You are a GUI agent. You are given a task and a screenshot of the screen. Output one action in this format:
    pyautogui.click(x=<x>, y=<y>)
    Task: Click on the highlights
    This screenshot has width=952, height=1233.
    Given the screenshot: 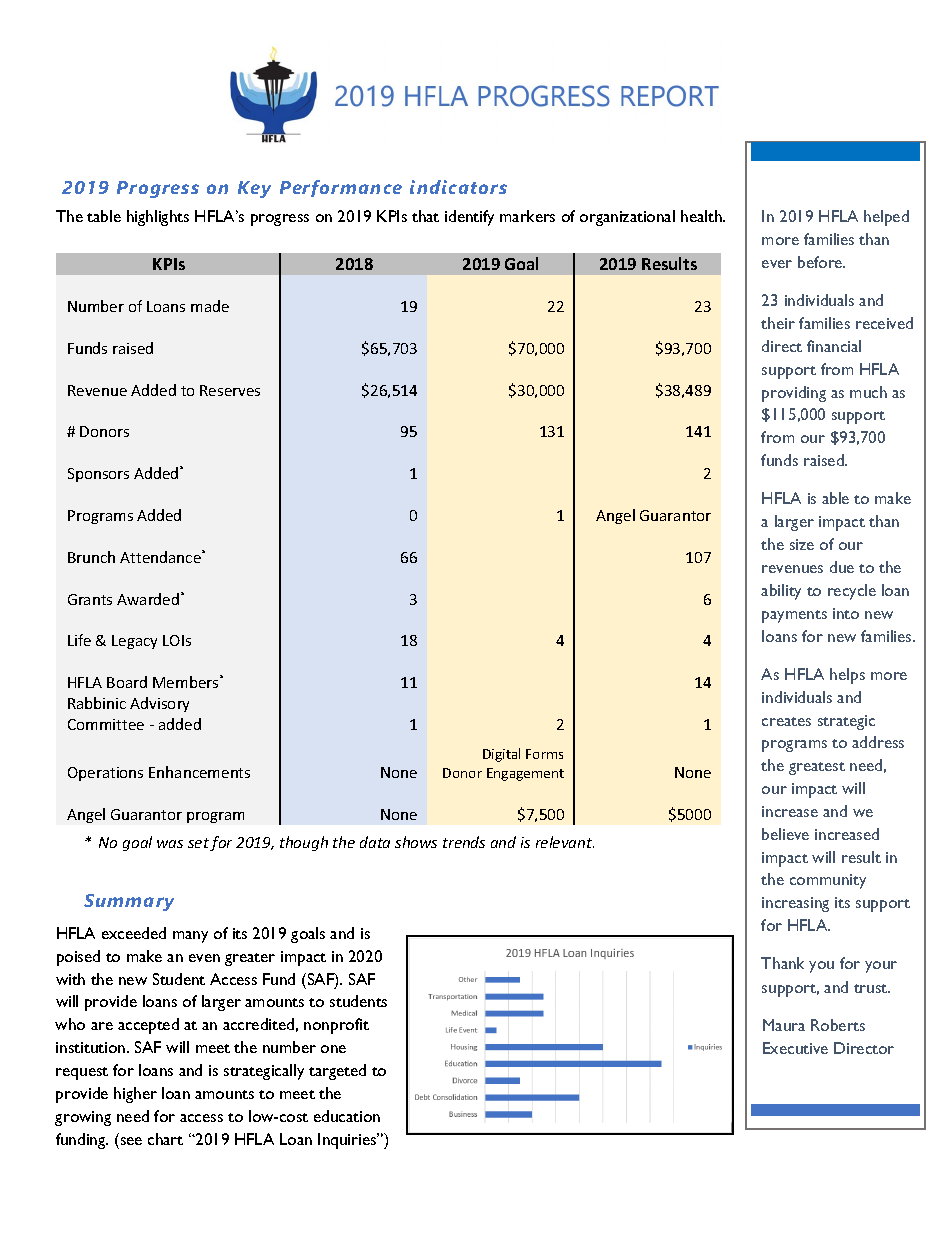 What is the action you would take?
    pyautogui.click(x=158, y=218)
